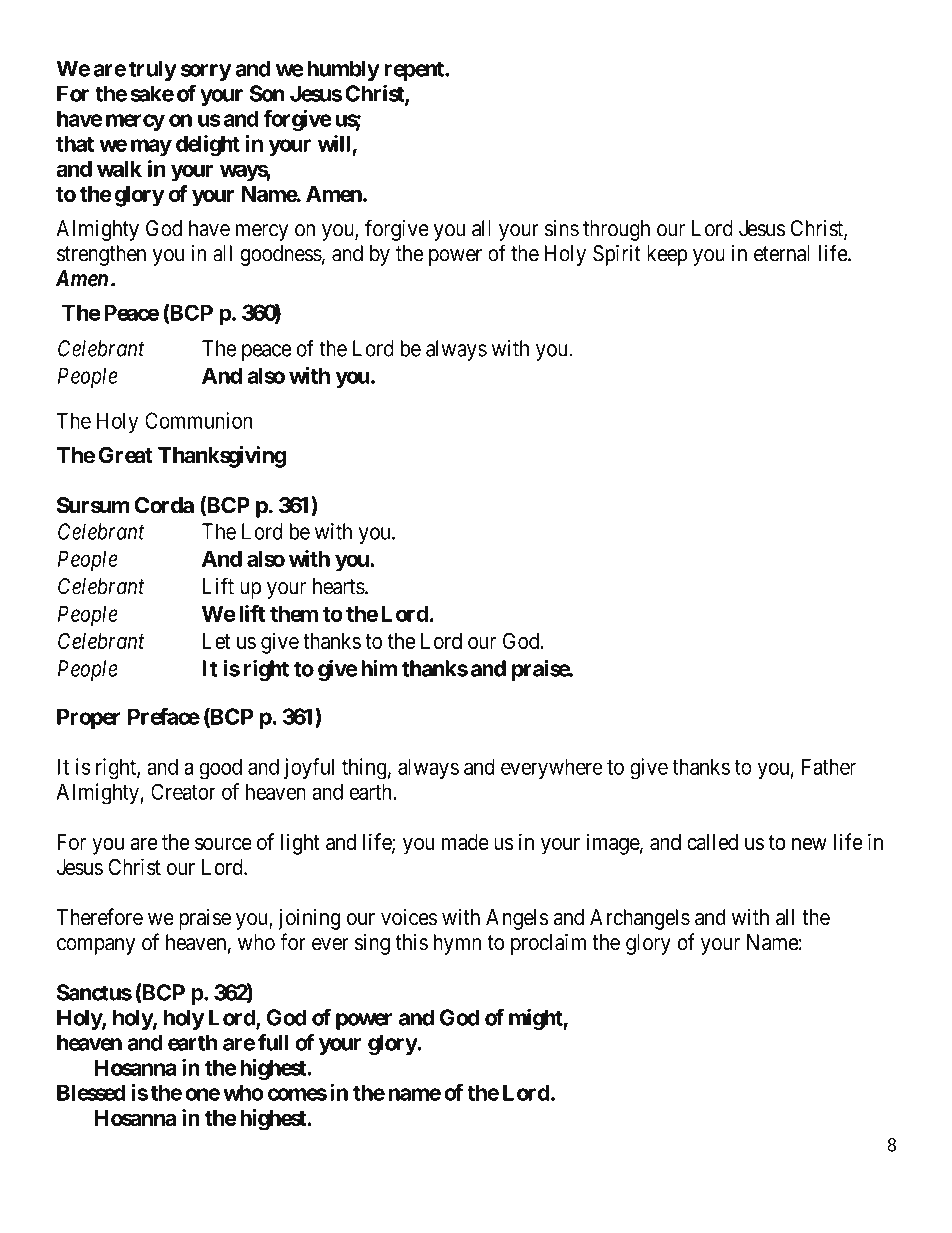 This screenshot has height=1233, width=952. What do you see at coordinates (415, 71) in the screenshot?
I see `repent` at bounding box center [415, 71].
